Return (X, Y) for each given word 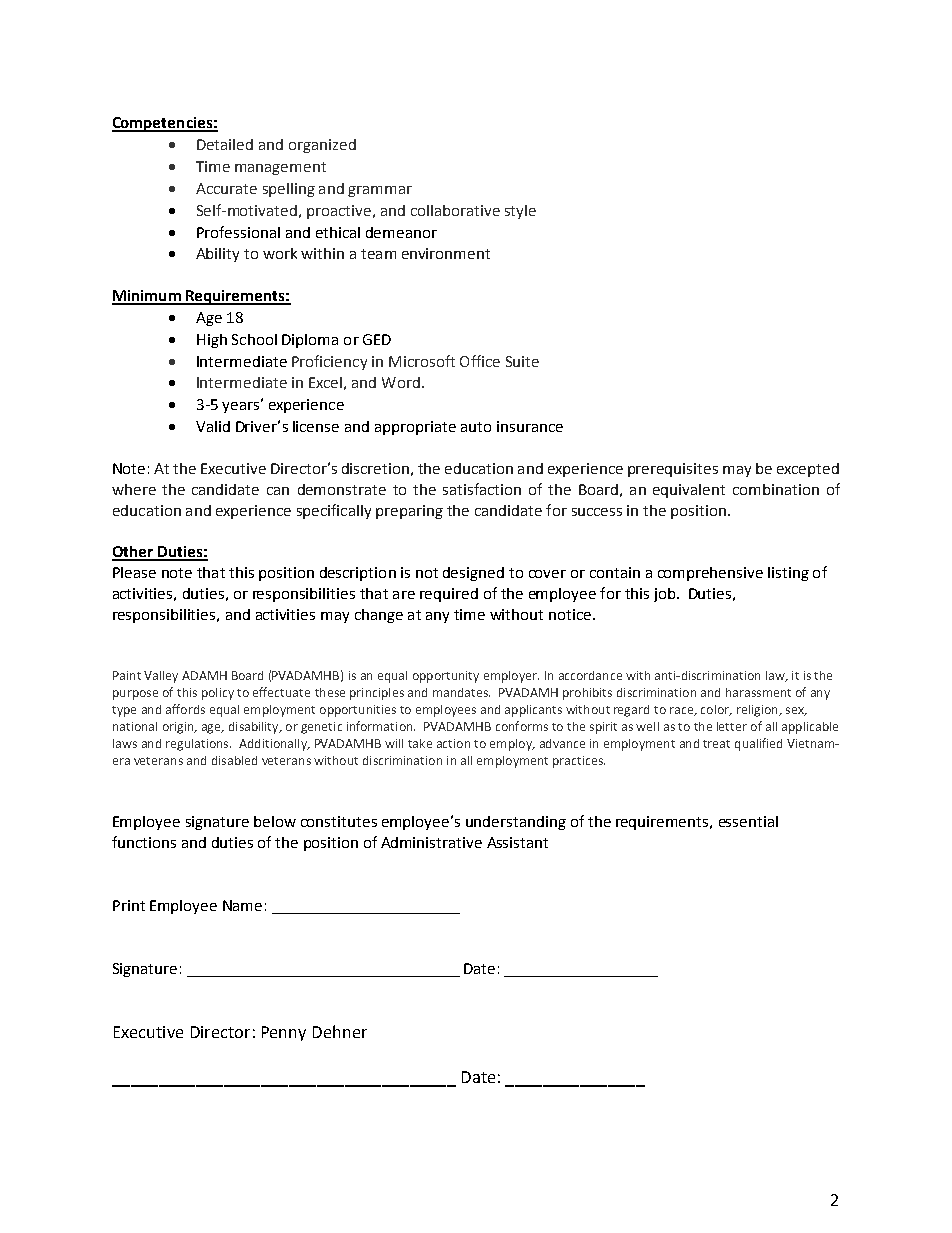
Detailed (225, 144)
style (520, 212)
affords (185, 709)
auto (476, 427)
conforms (522, 726)
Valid (213, 426)
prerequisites (673, 470)
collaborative (455, 210)
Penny (284, 1033)
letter (732, 726)
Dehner (340, 1031)
